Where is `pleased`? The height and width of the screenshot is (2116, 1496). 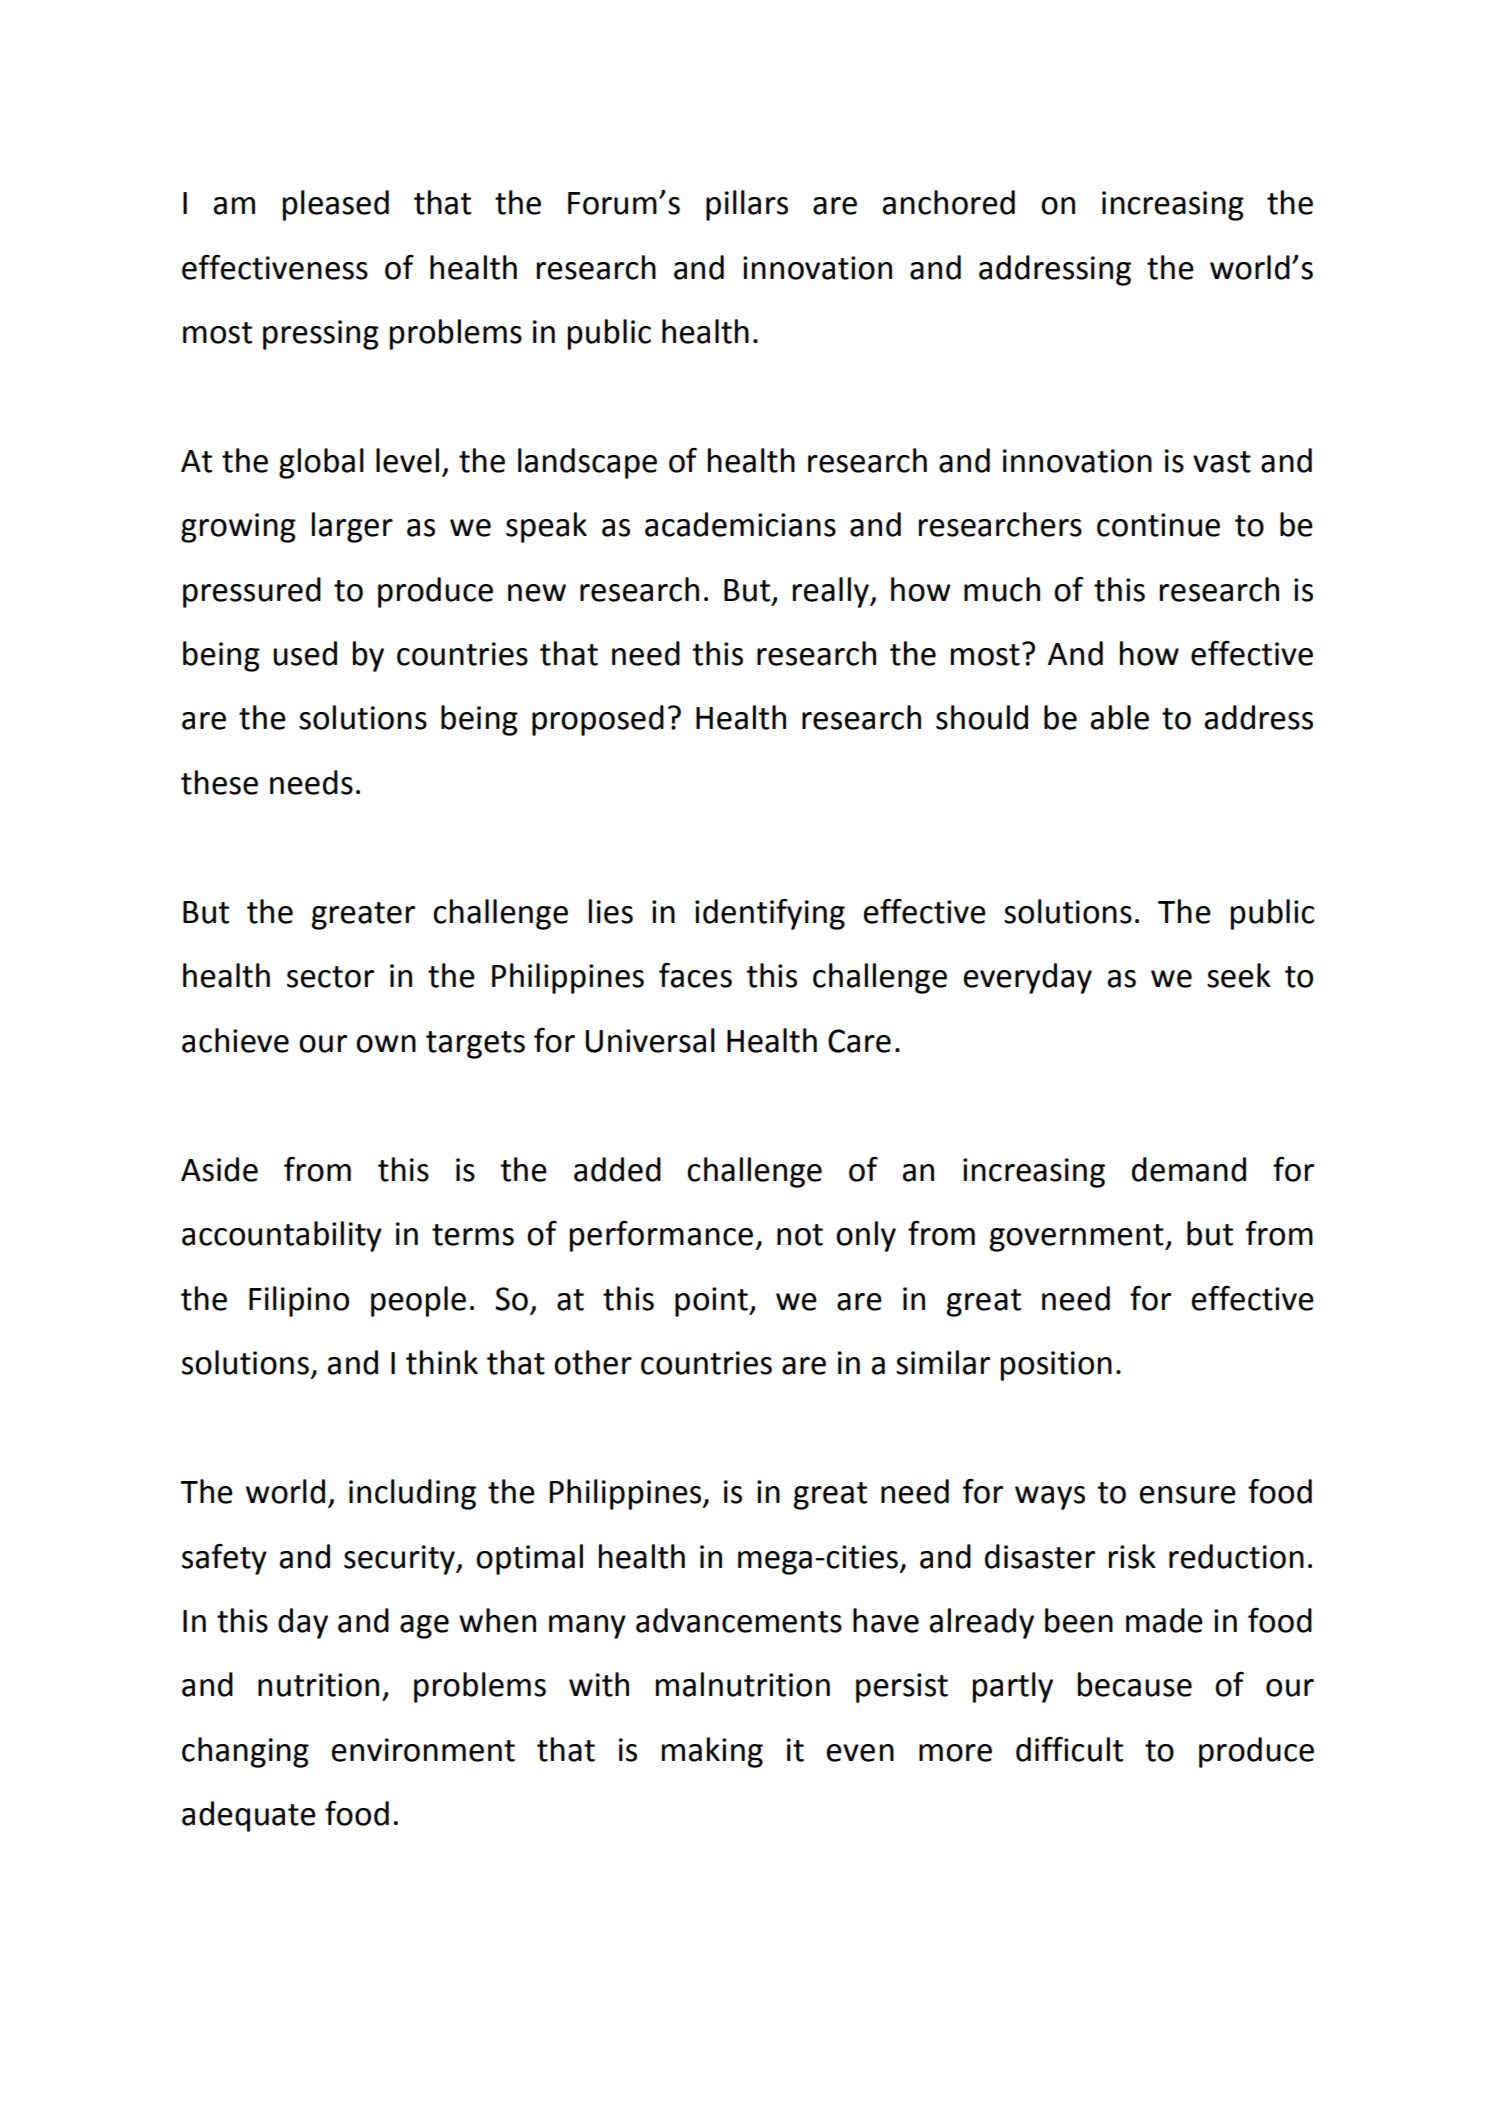 pleased is located at coordinates (336, 205).
